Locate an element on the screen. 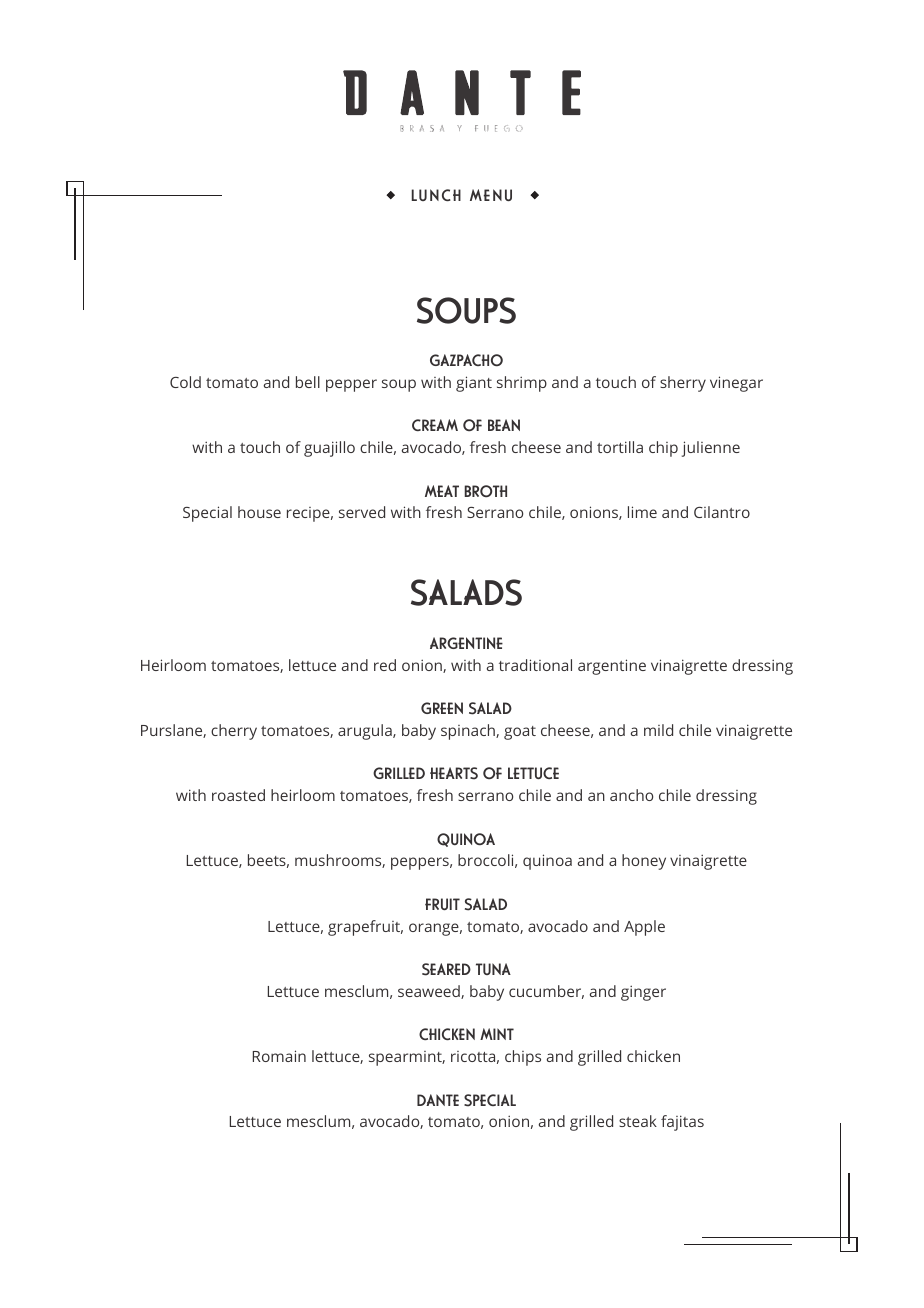 Image resolution: width=924 pixels, height=1308 pixels. arugula is located at coordinates (366, 732).
